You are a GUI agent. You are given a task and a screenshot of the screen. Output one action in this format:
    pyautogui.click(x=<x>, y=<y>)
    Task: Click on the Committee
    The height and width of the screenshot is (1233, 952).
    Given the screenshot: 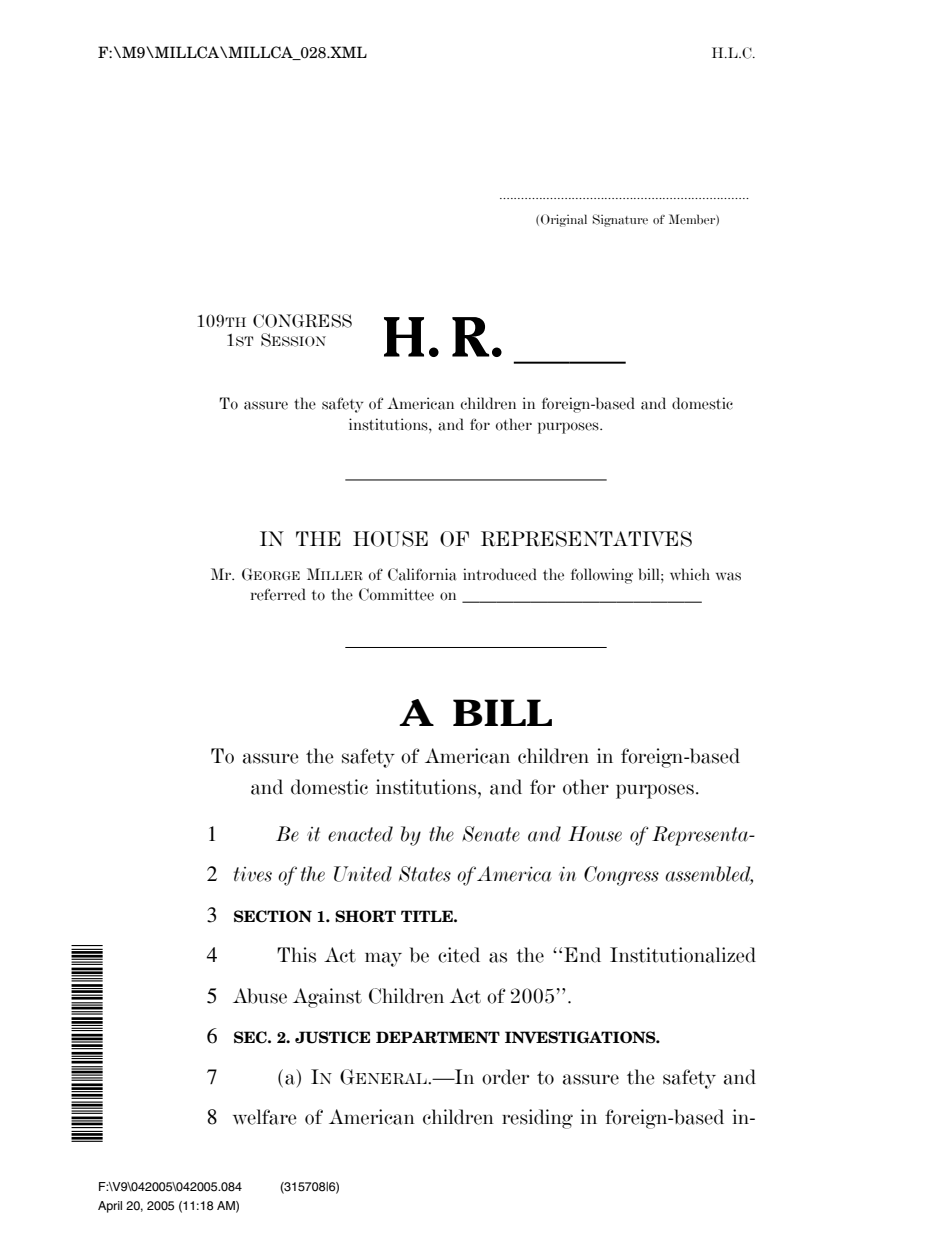 What is the action you would take?
    pyautogui.click(x=396, y=594)
